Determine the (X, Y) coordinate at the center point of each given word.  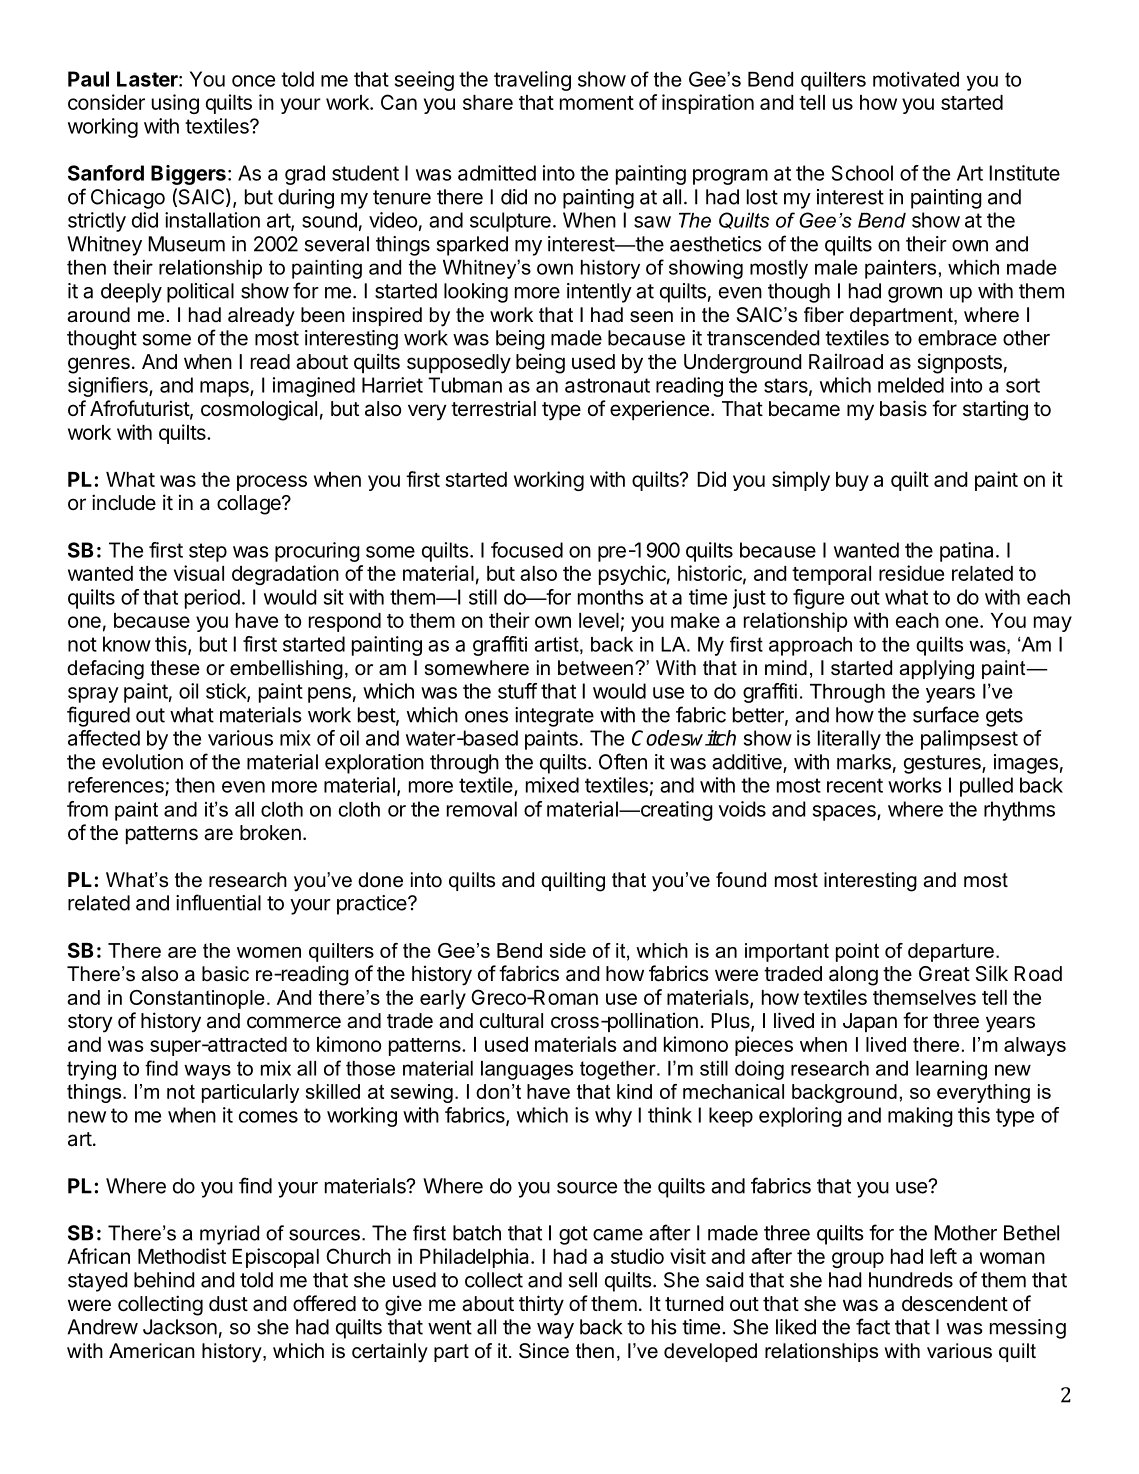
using (175, 104)
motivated (916, 79)
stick (227, 692)
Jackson (180, 1327)
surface (946, 714)
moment (597, 103)
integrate (554, 717)
